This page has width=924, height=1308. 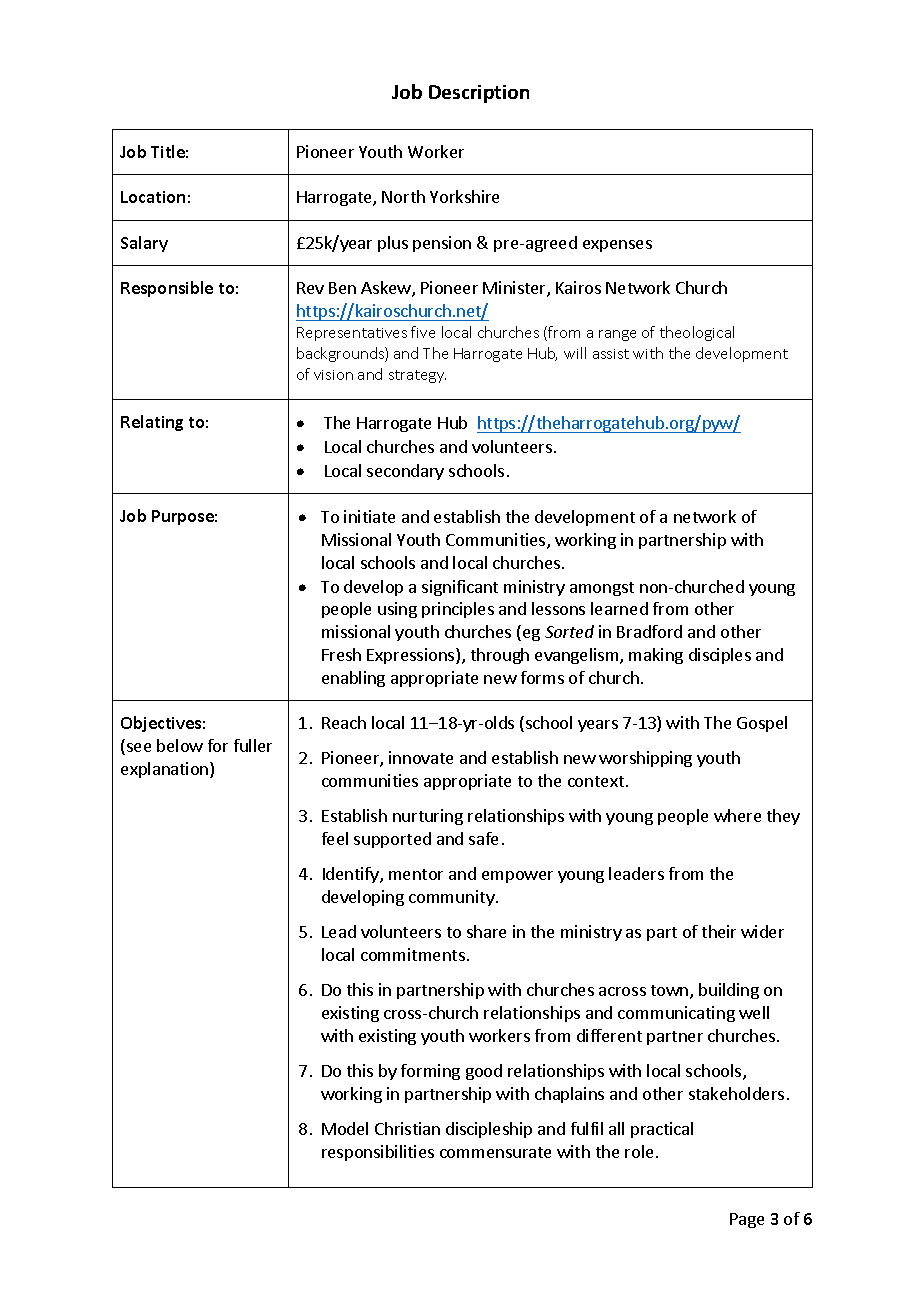 What do you see at coordinates (729, 991) in the page?
I see `building` at bounding box center [729, 991].
